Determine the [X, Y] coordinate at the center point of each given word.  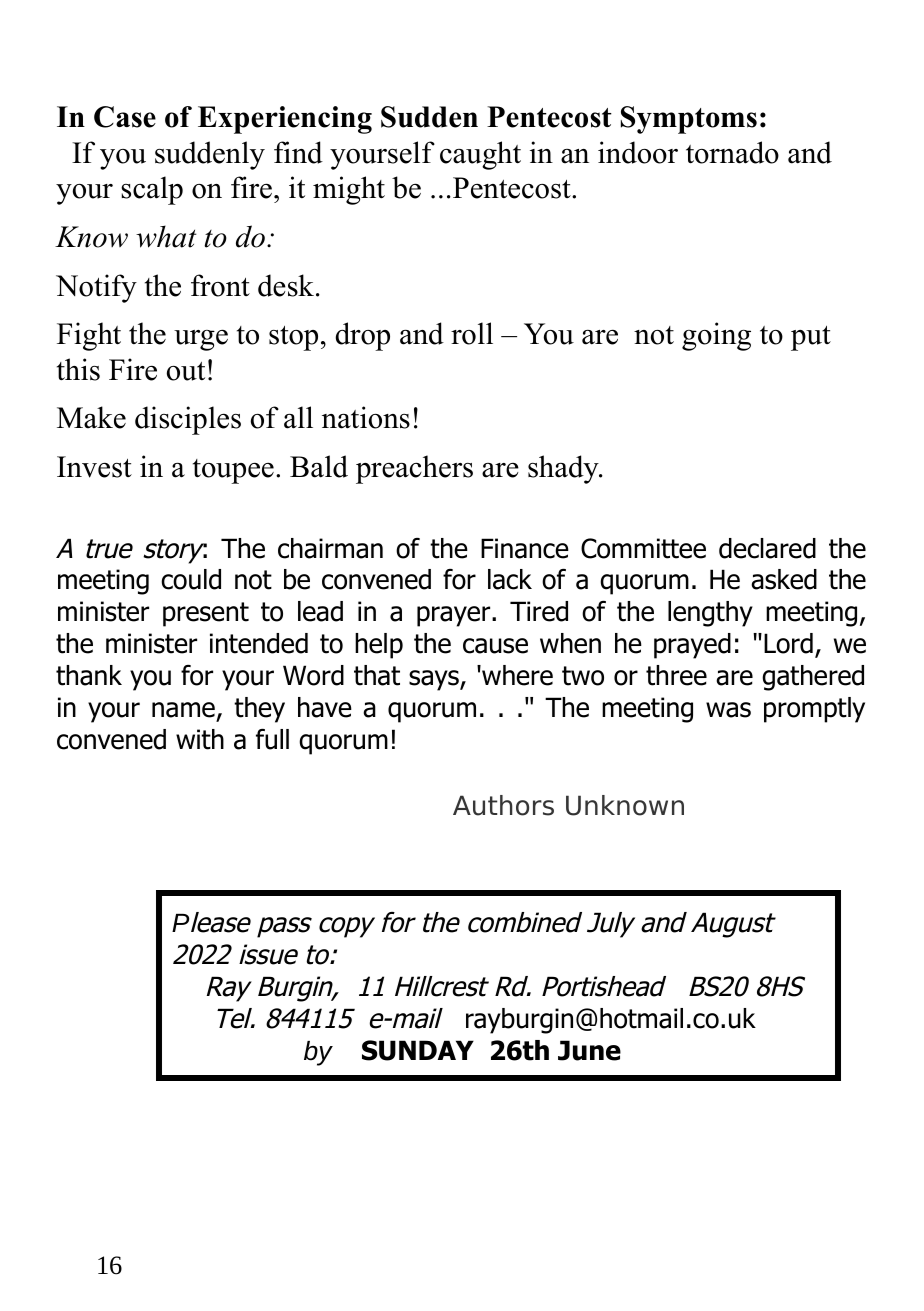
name [184, 711]
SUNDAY [418, 1050]
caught [480, 155]
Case [125, 117]
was [728, 710]
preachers [414, 469]
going [716, 336]
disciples [188, 420]
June [589, 1050]
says [435, 680]
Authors [503, 805]
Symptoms [689, 120]
